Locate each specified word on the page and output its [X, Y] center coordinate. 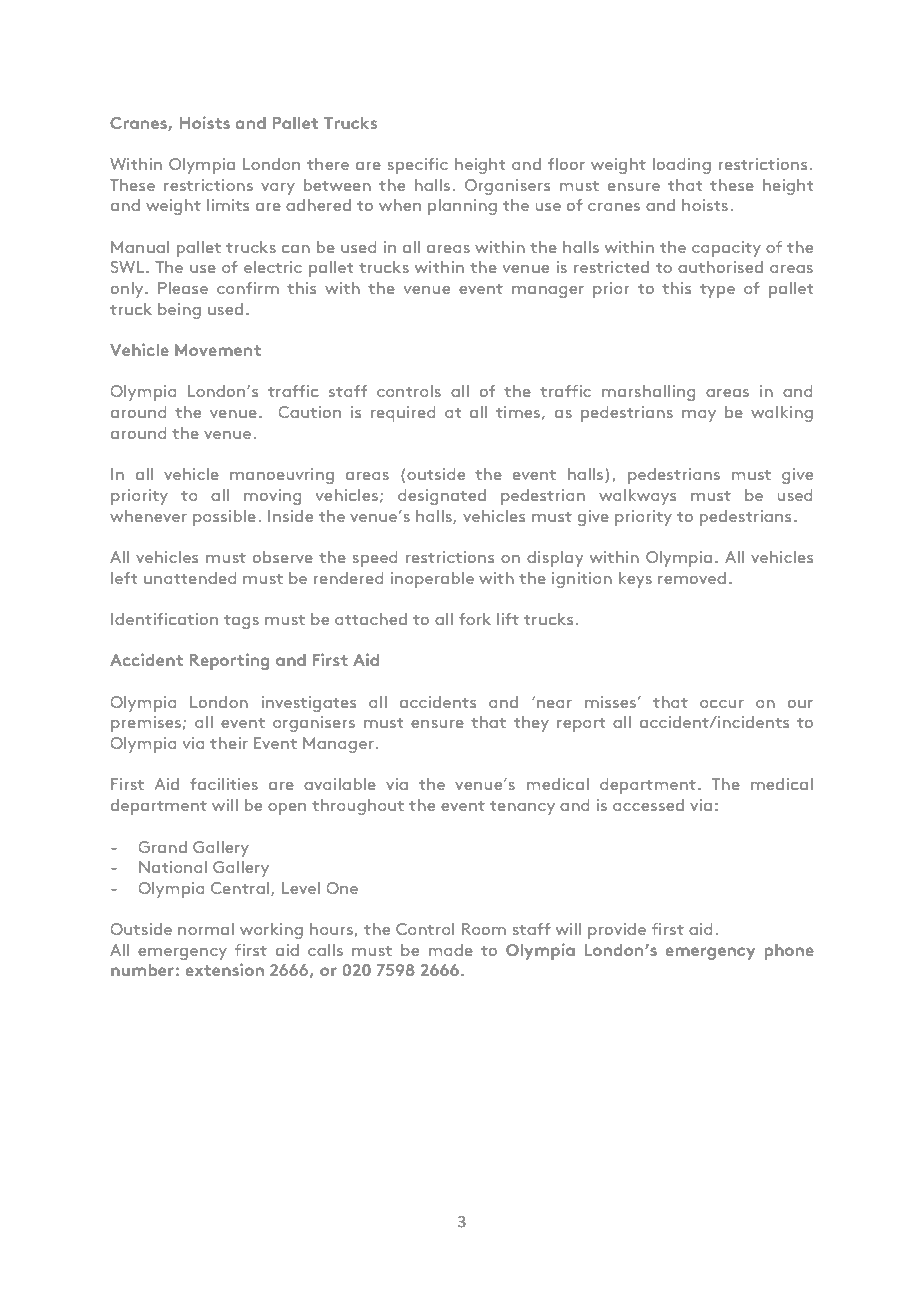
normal [206, 929]
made [451, 950]
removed [692, 578]
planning [462, 207]
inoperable [432, 580]
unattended [190, 578]
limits [228, 205]
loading [682, 166]
